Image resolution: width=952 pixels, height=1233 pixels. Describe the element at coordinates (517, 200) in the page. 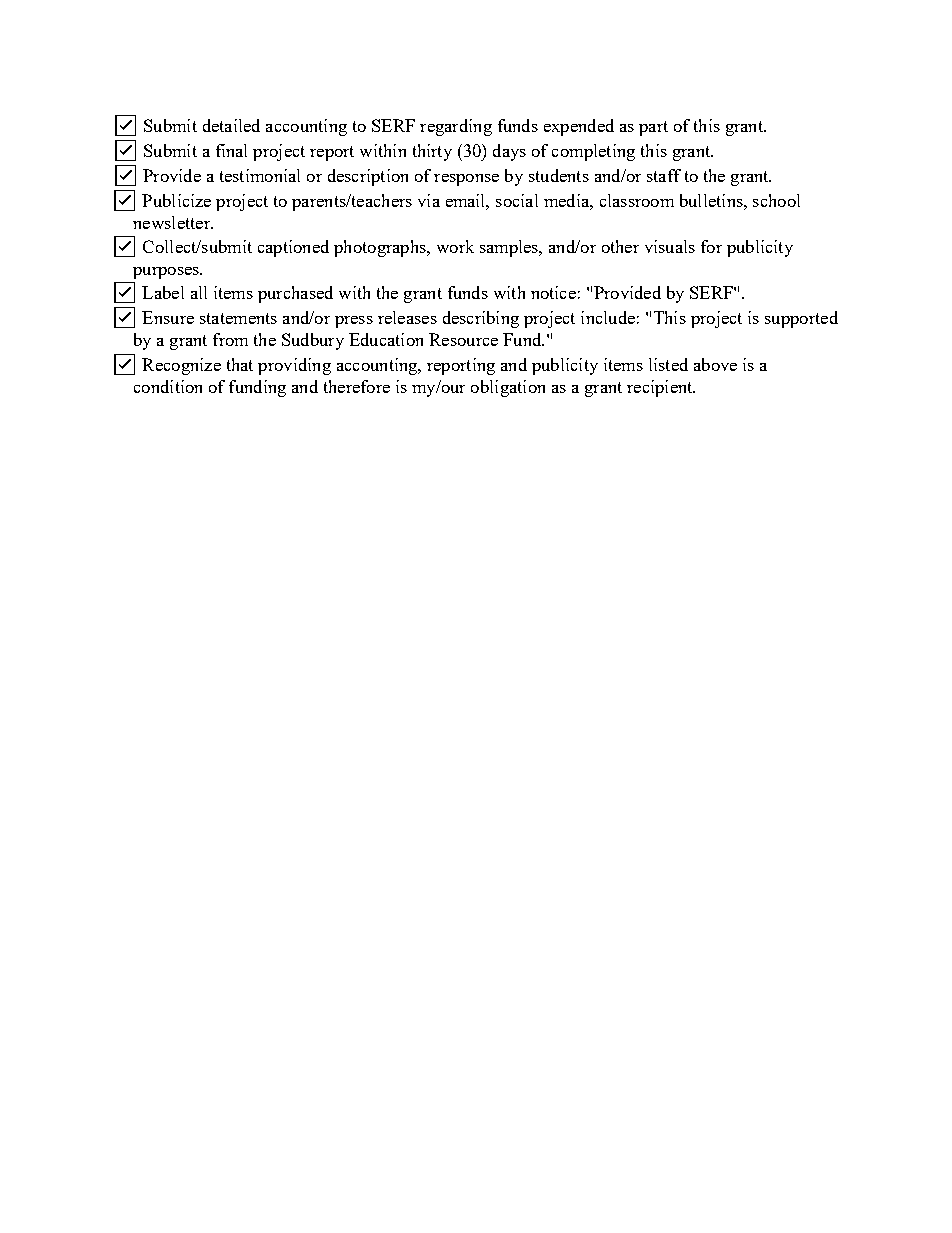

I see `social` at that location.
